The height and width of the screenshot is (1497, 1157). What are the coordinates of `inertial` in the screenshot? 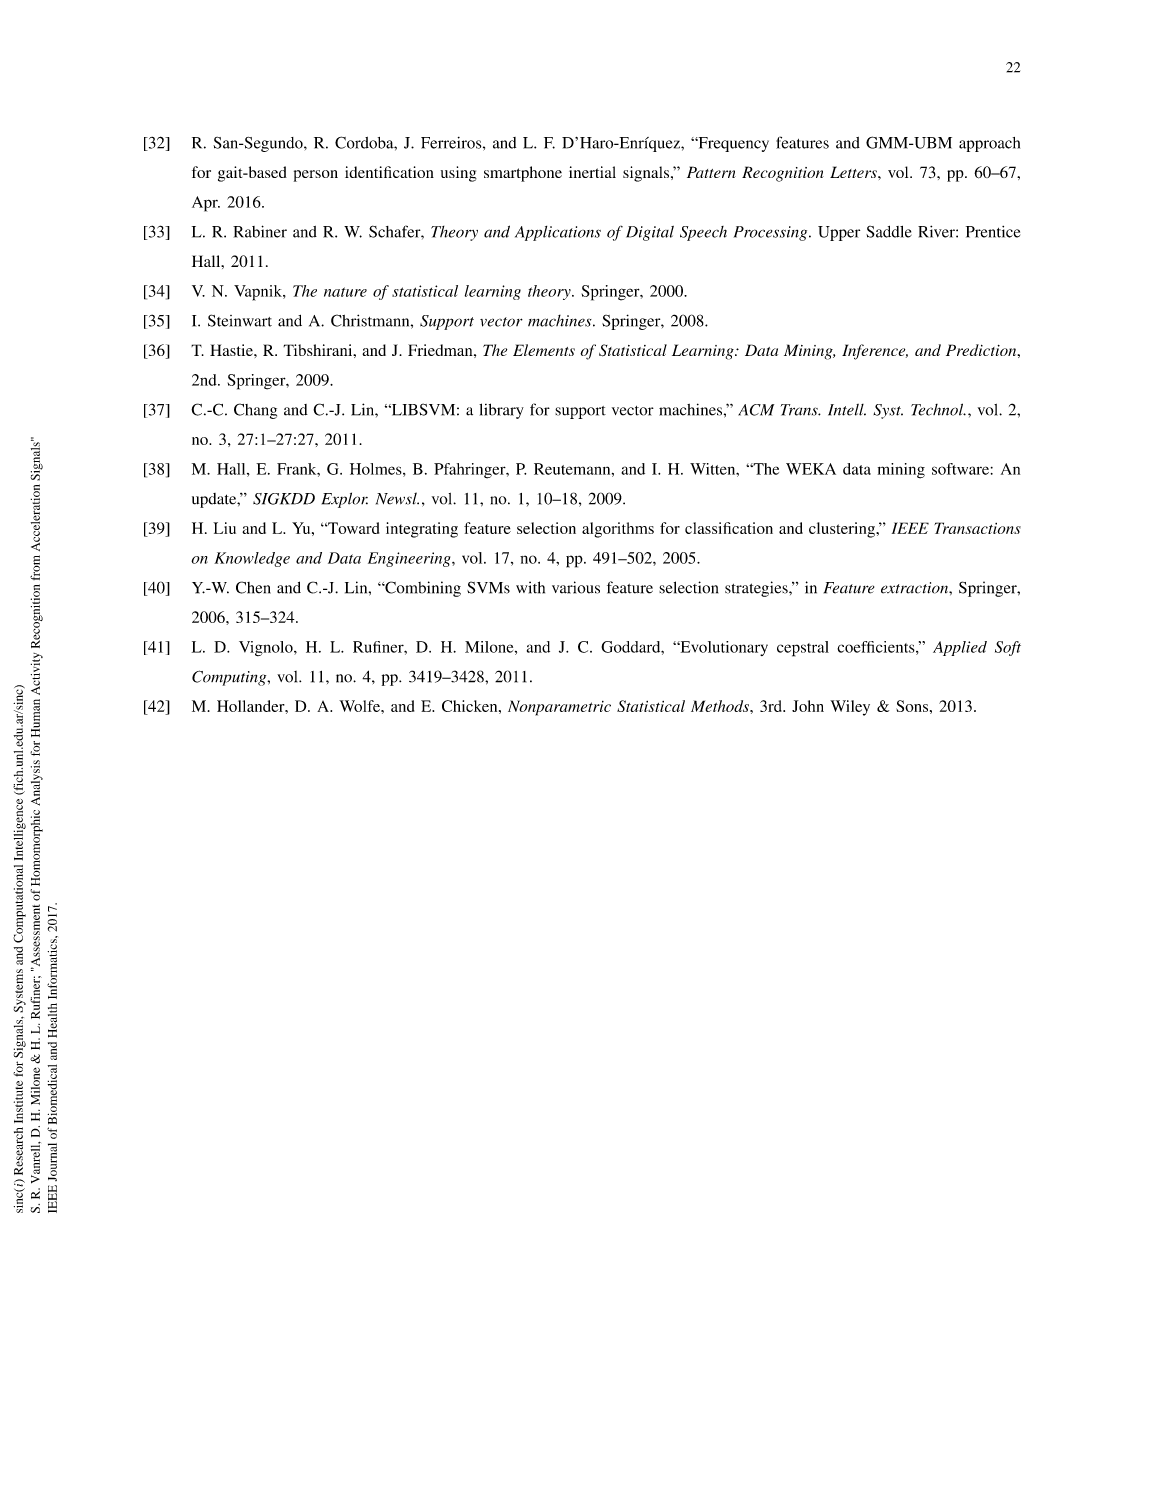 It's located at (592, 172).
